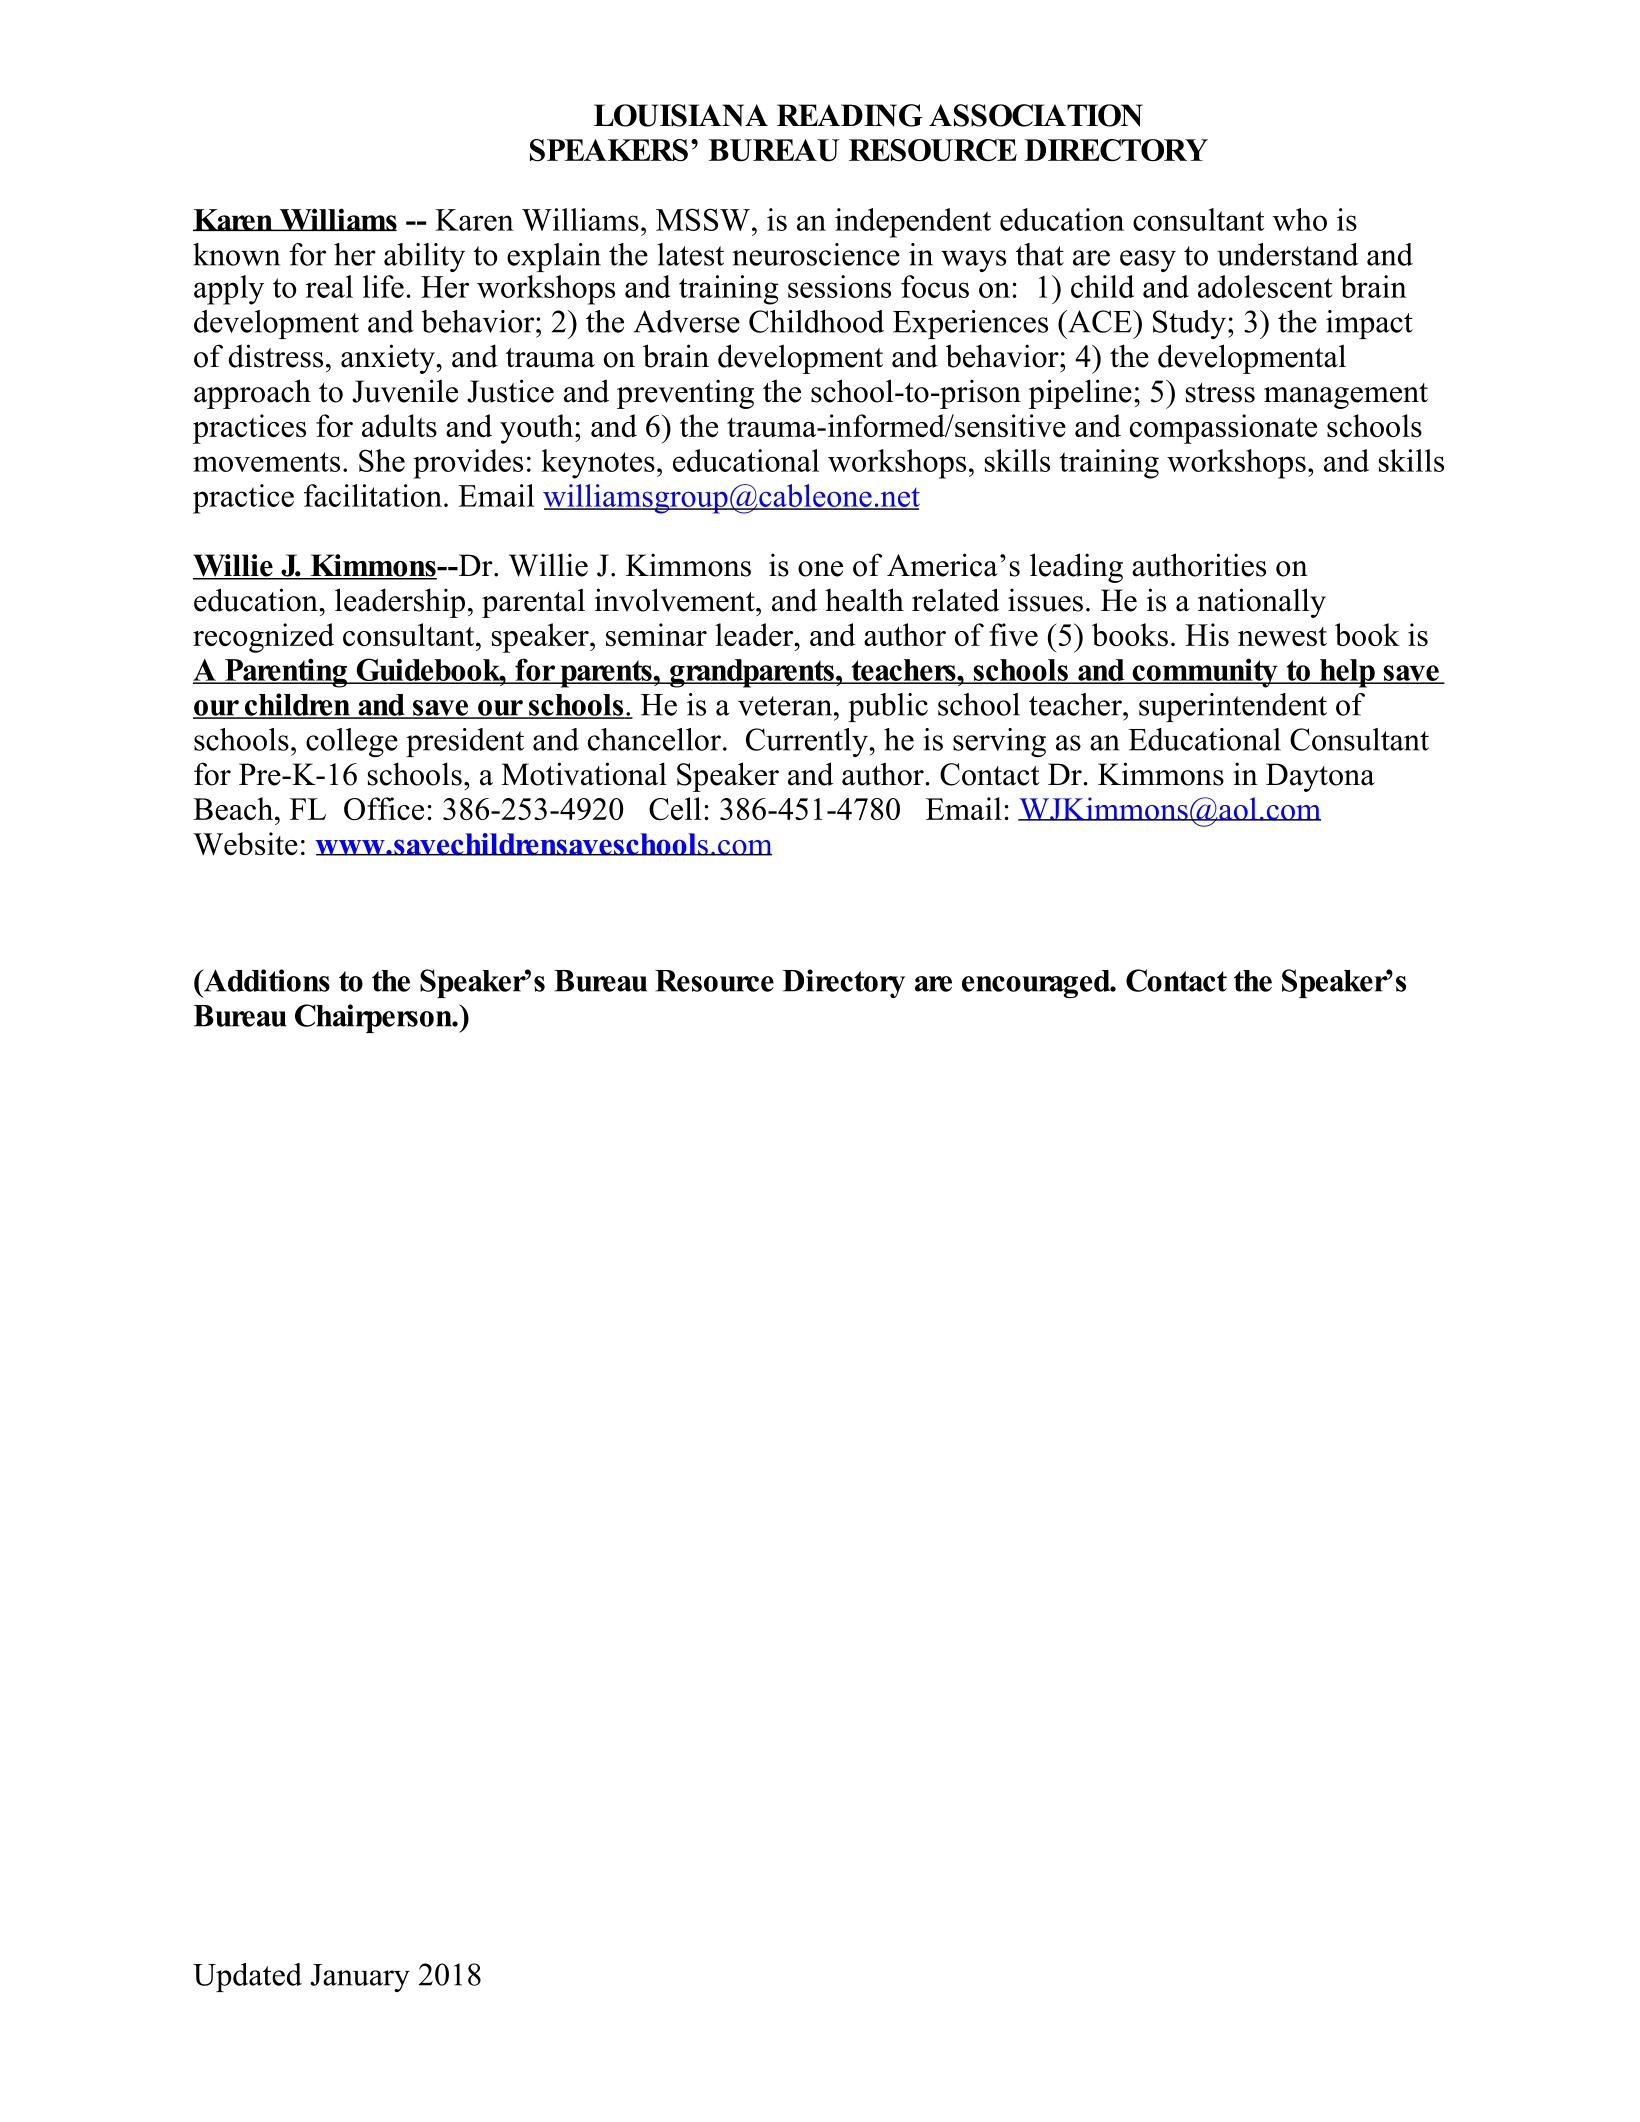  I want to click on Chairperson, so click(374, 1018).
